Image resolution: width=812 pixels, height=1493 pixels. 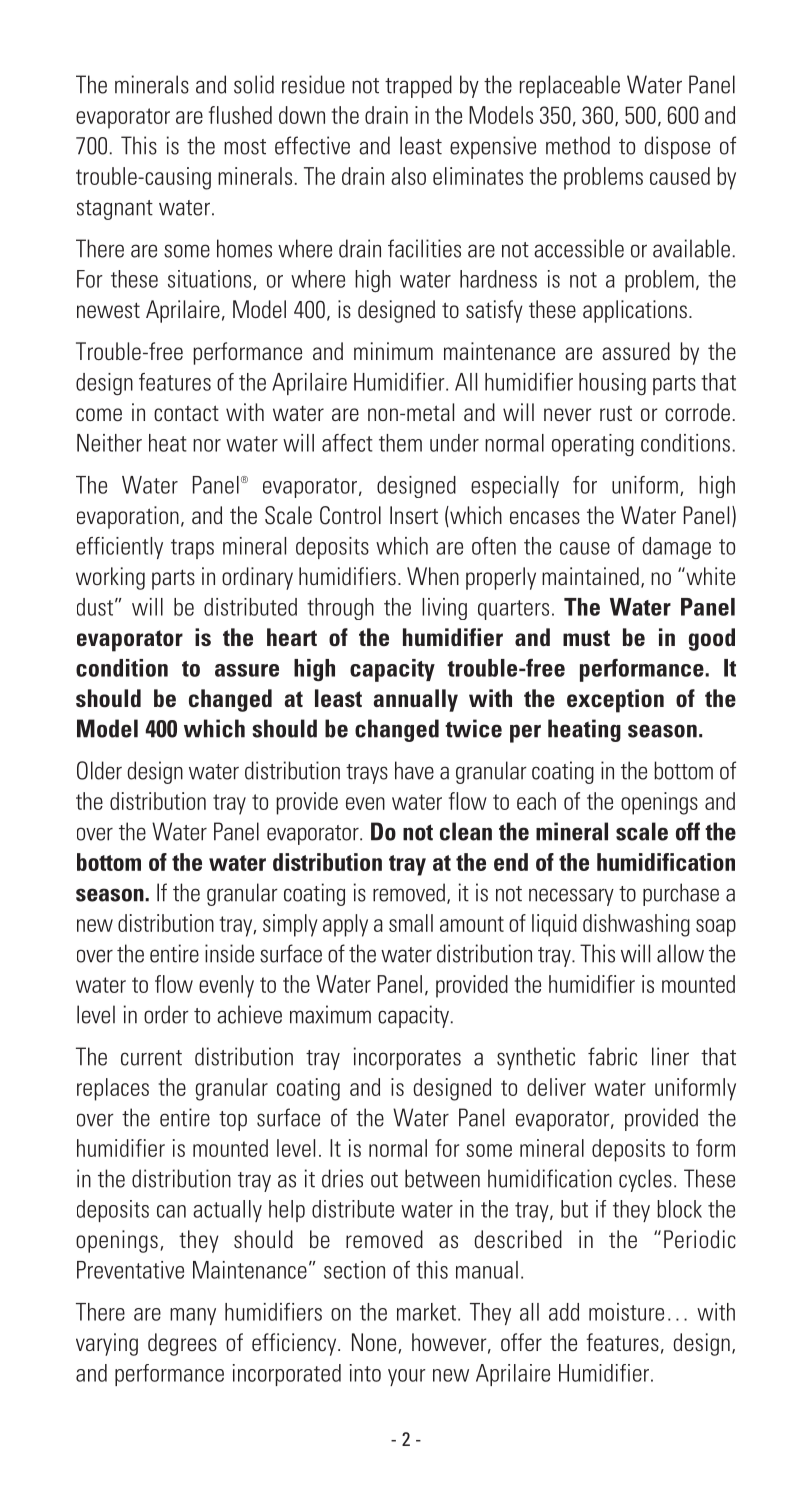 What do you see at coordinates (99, 770) in the image?
I see `Older` at bounding box center [99, 770].
